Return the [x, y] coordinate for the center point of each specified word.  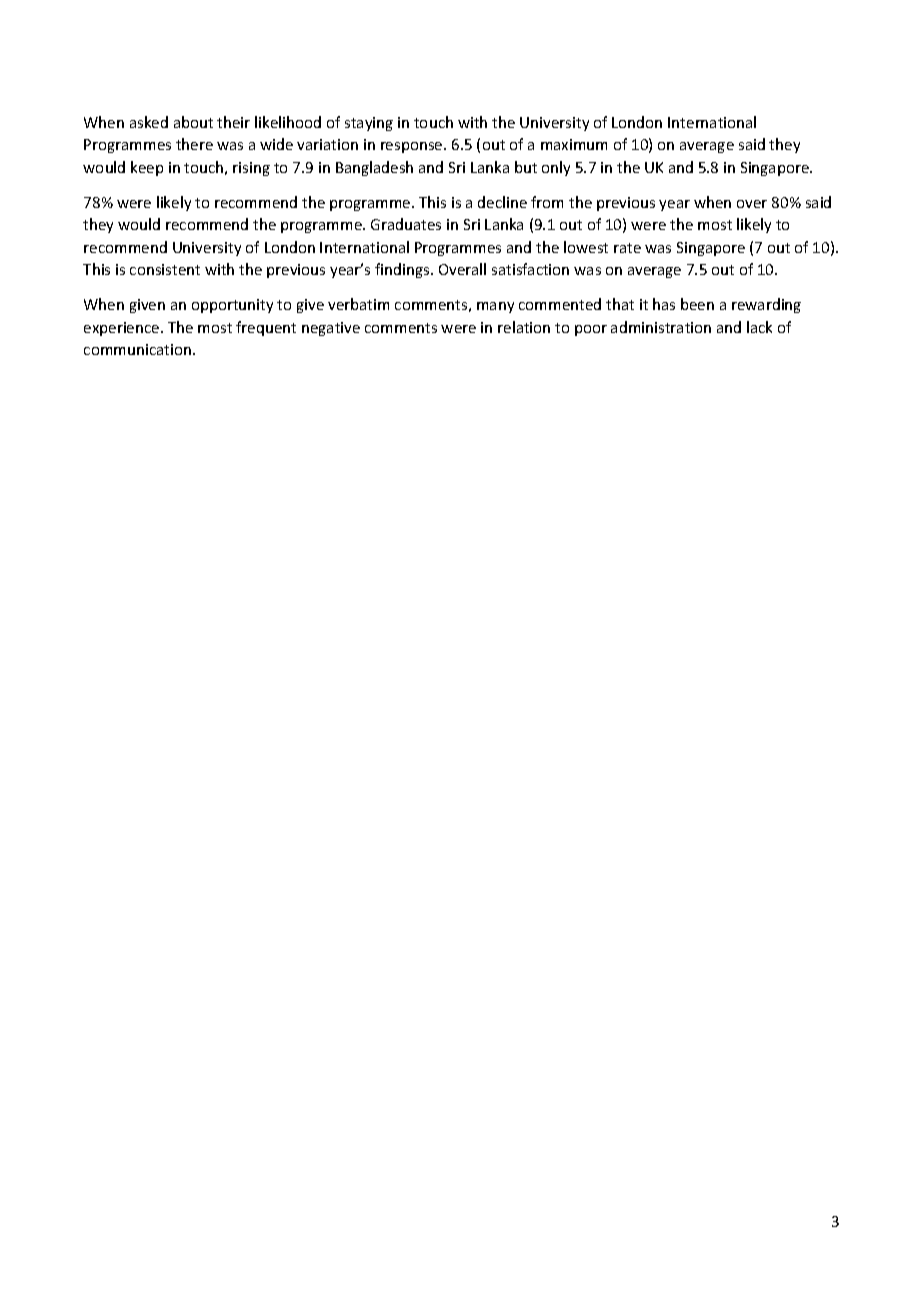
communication [137, 349]
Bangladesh [374, 168]
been [697, 304]
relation [524, 327]
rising [251, 169]
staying [369, 124]
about [193, 122]
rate [627, 248]
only [556, 168]
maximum [574, 144]
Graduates [406, 224]
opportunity [232, 306]
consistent [165, 269]
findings [403, 270]
